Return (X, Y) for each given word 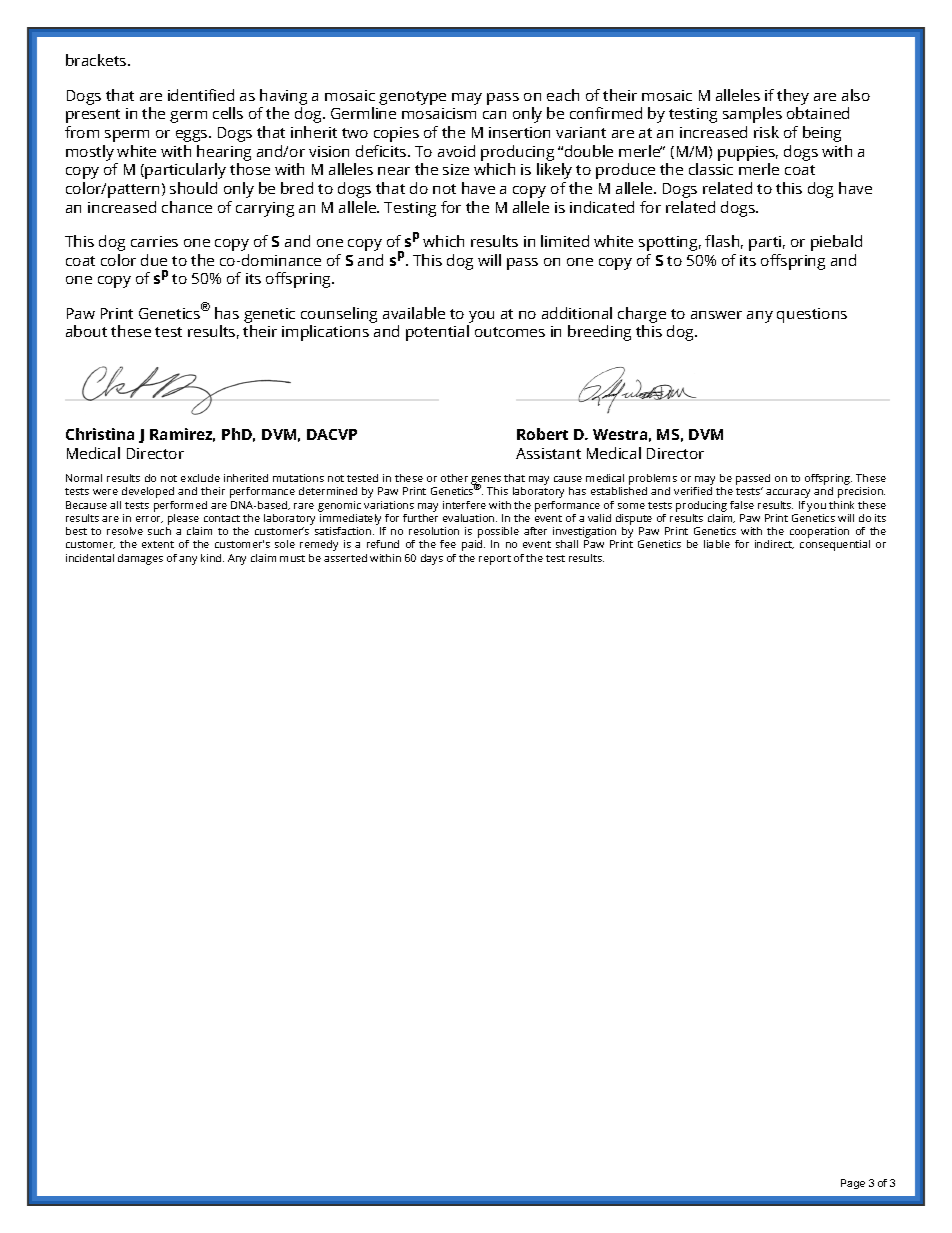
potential (437, 333)
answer (716, 315)
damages (140, 559)
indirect (774, 544)
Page (853, 1184)
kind (212, 558)
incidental (90, 558)
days (432, 559)
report (495, 560)
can (494, 115)
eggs (193, 136)
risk (766, 132)
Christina (100, 434)
